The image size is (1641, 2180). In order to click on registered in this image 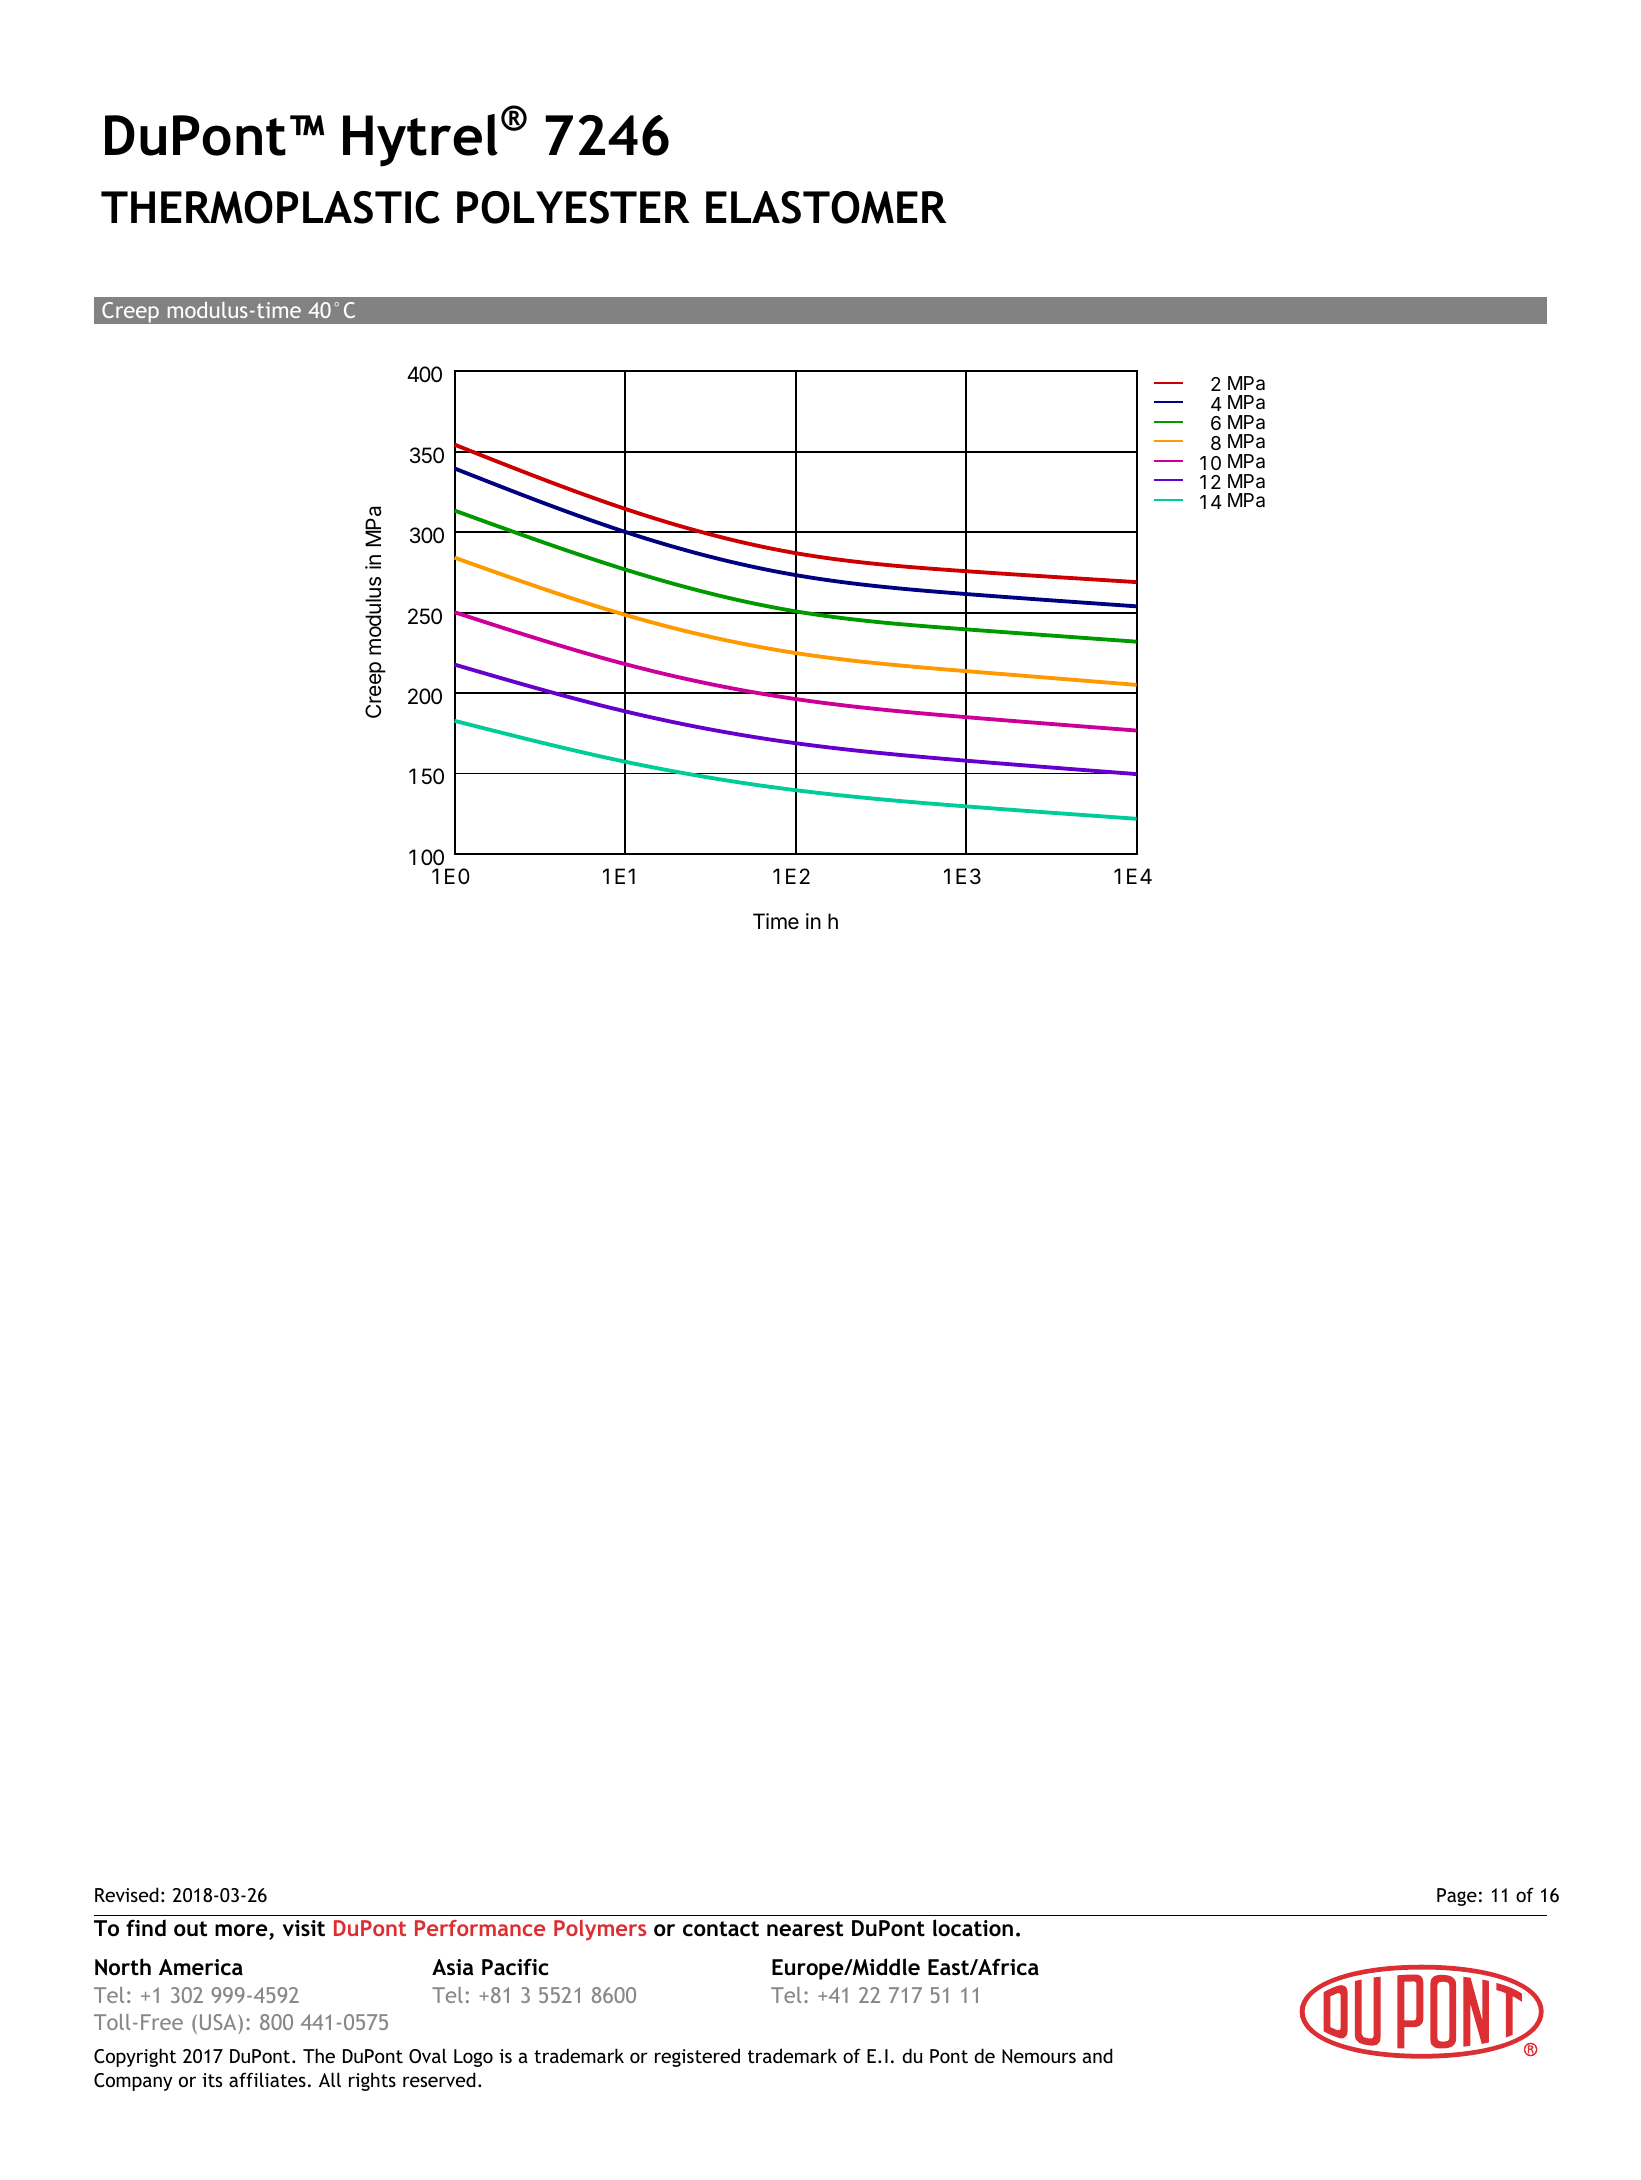, I will do `click(697, 2057)`.
